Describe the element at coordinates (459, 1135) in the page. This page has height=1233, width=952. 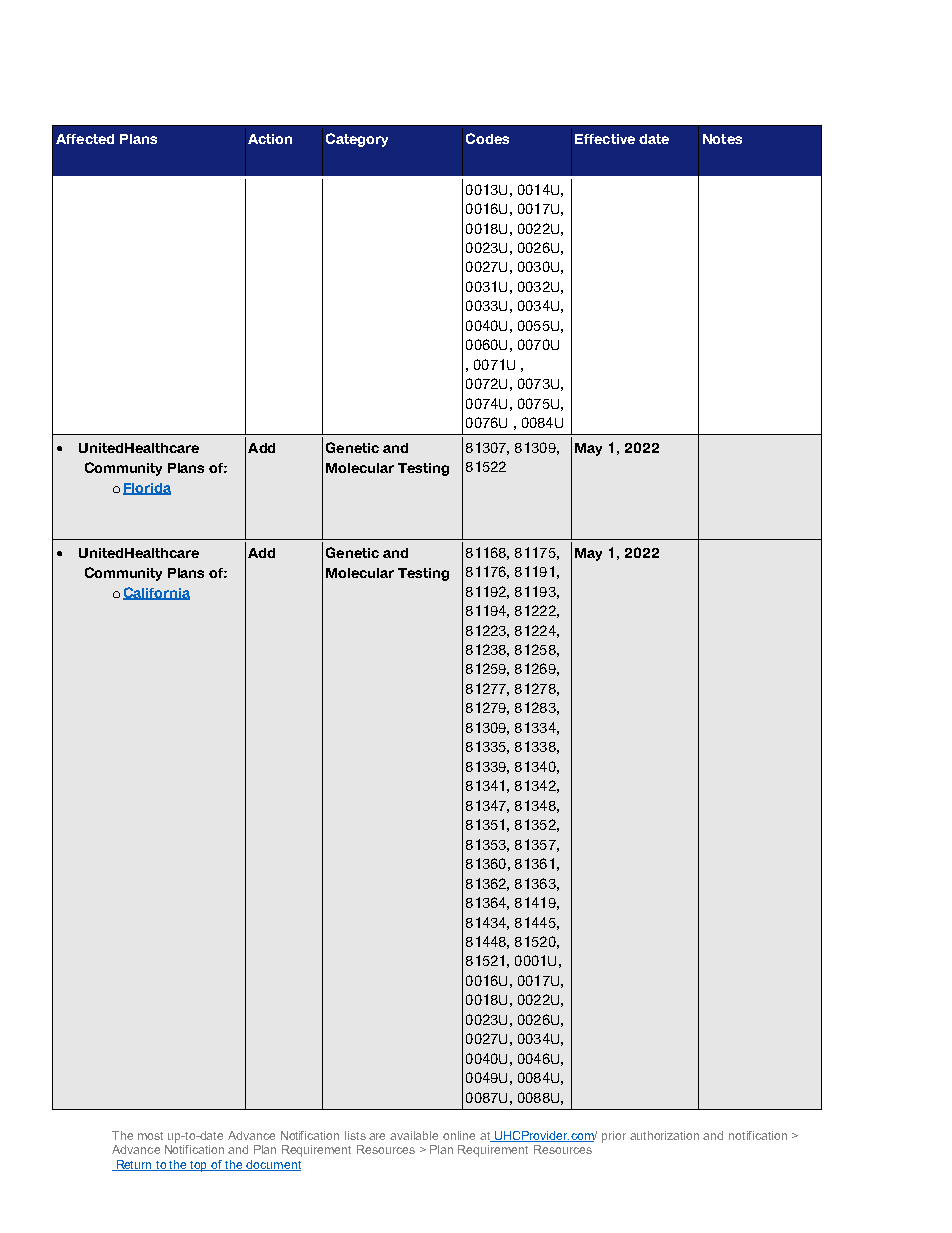
I see `online` at that location.
